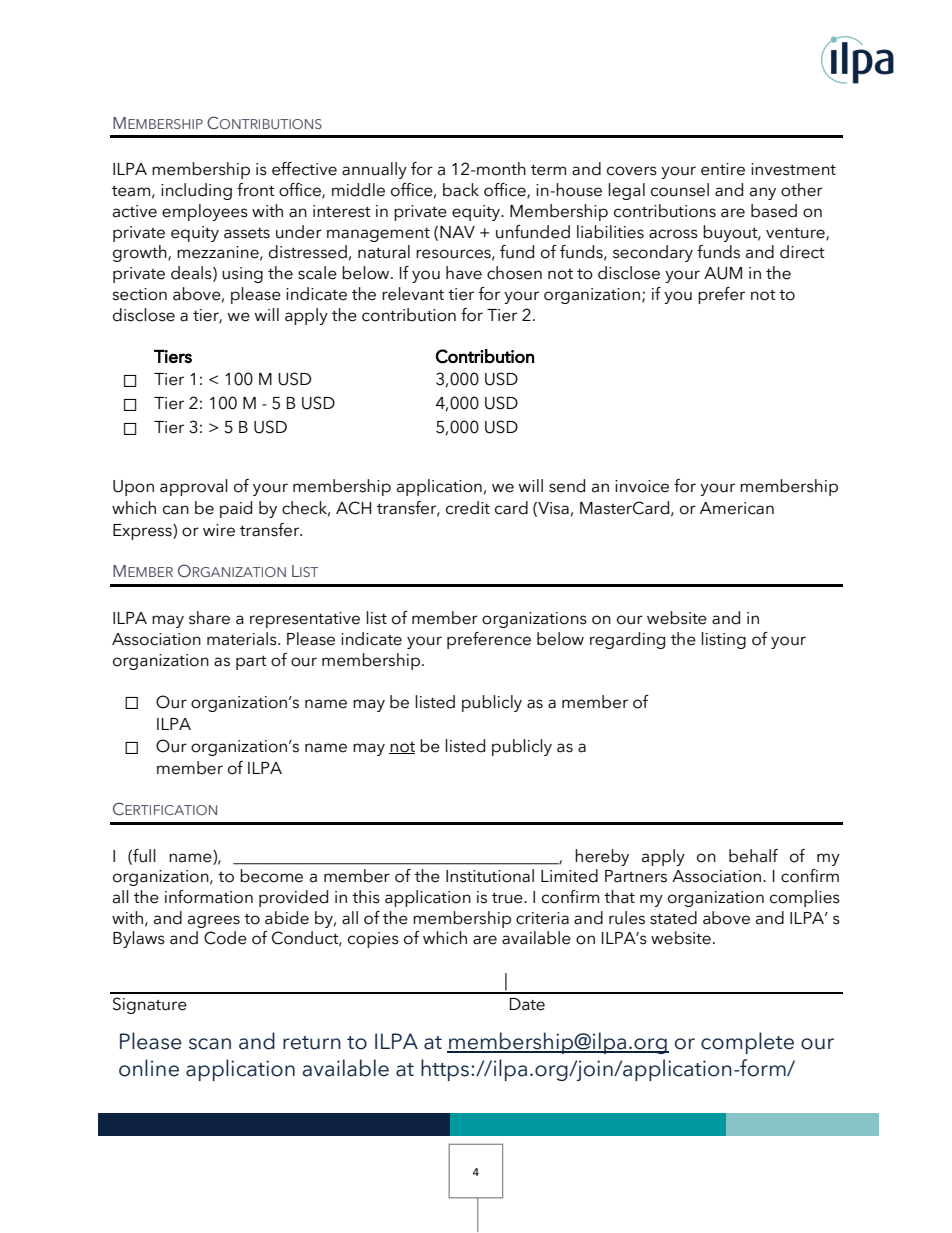  What do you see at coordinates (527, 1004) in the image?
I see `Date` at bounding box center [527, 1004].
